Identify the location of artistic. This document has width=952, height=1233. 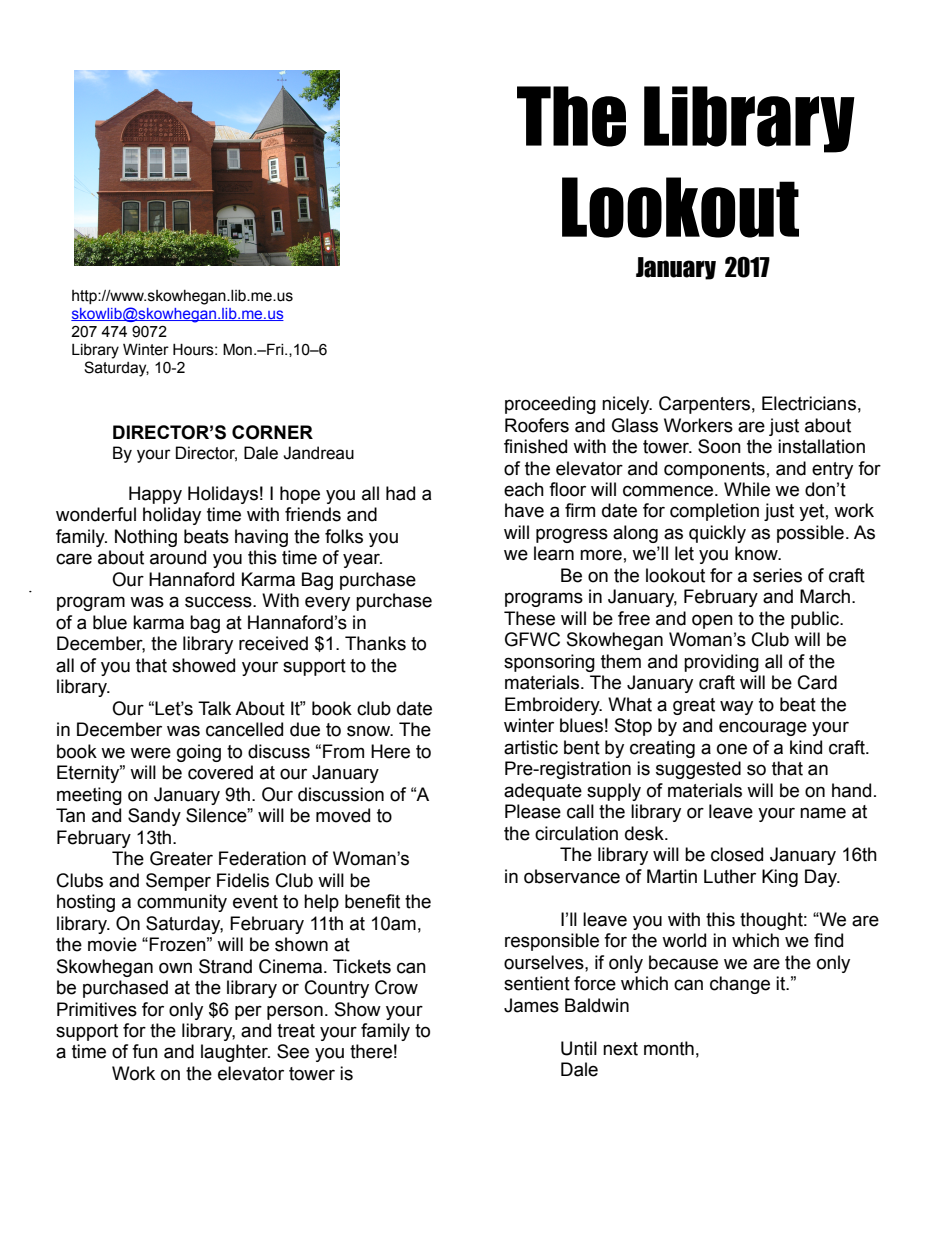
(531, 747).
